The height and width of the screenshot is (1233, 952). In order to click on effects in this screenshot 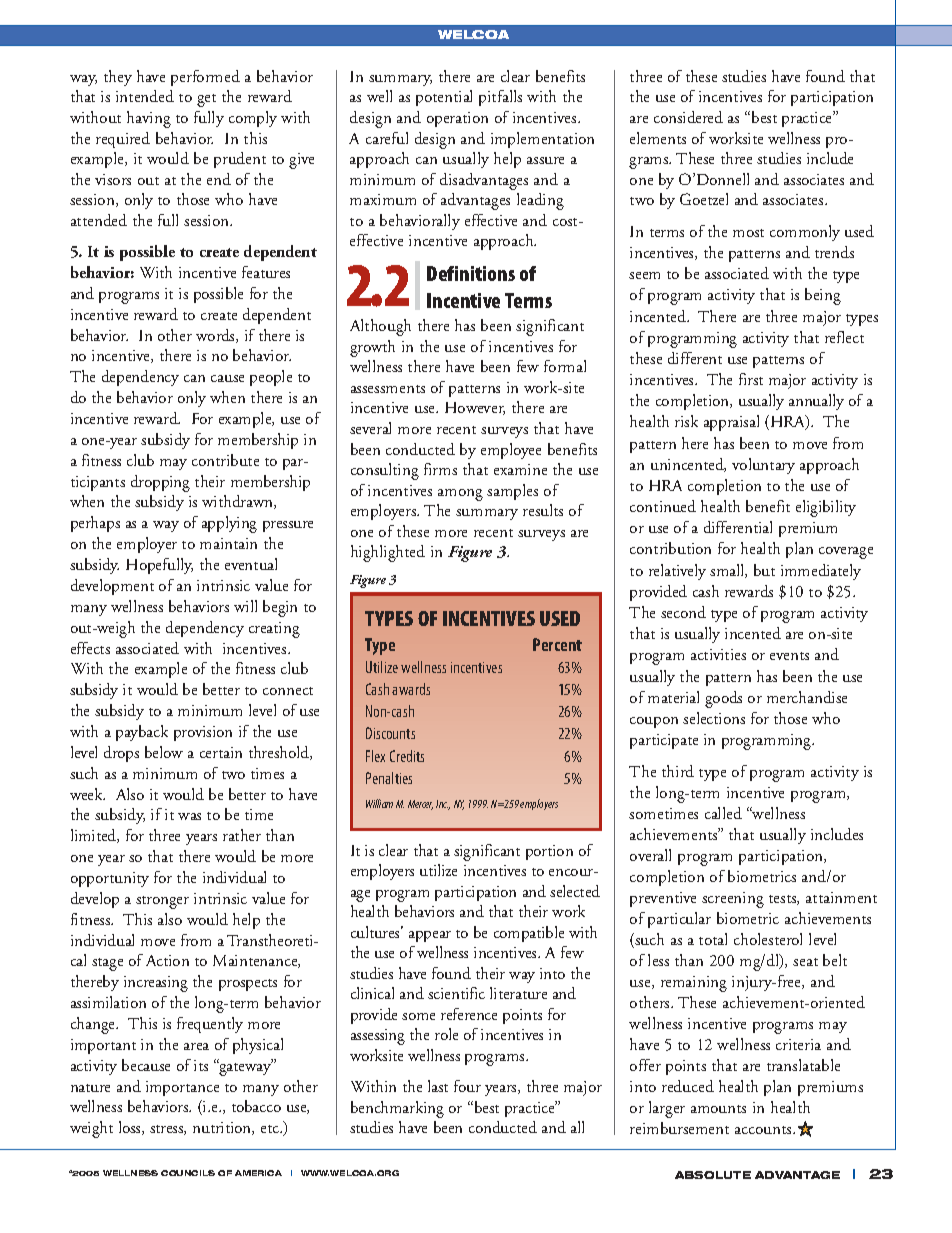, I will do `click(90, 648)`.
